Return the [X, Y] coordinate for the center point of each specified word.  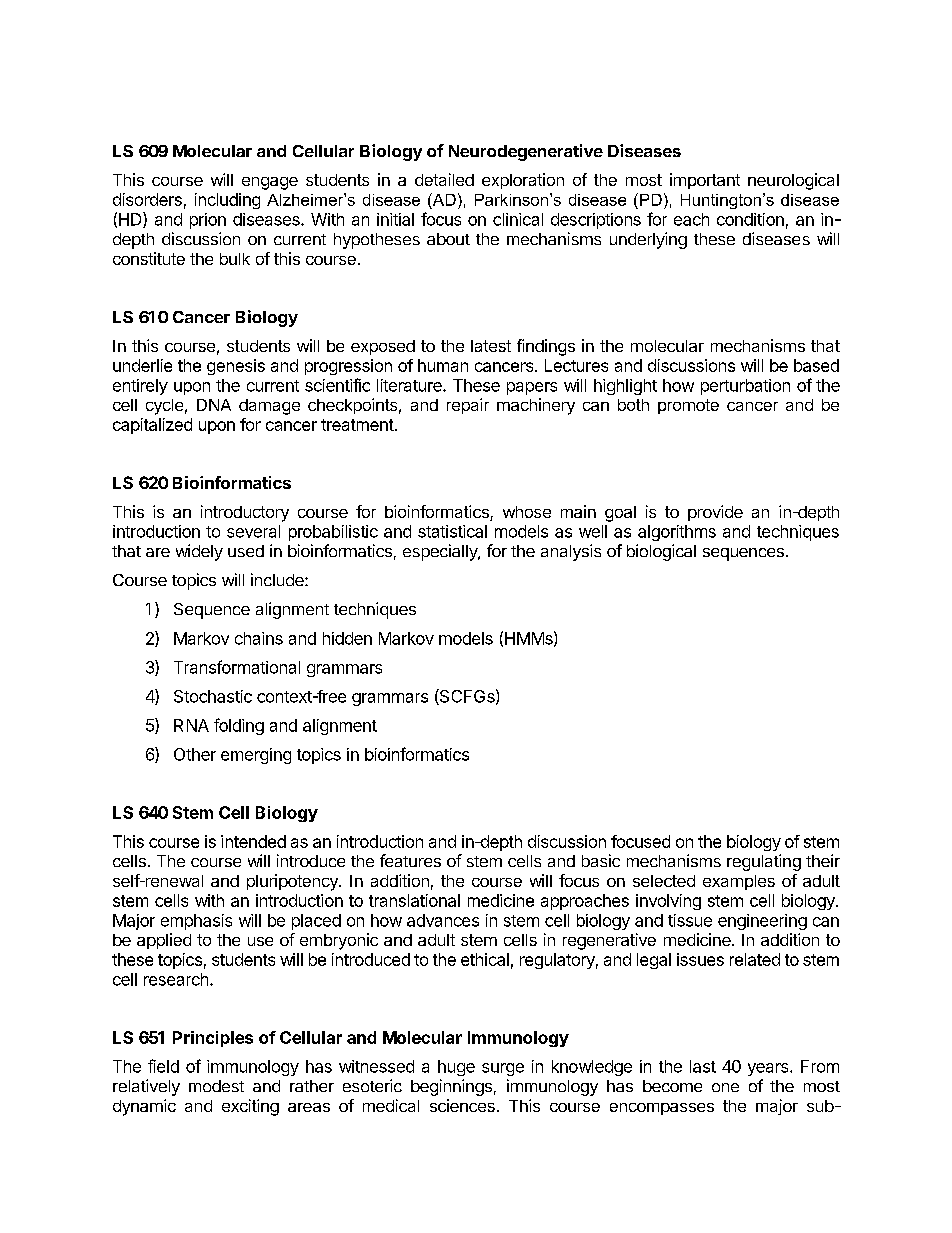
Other [195, 754]
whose [527, 512]
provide [715, 513]
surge [503, 1069]
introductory [245, 513]
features [410, 860]
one [725, 1087]
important [705, 181]
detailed [444, 179]
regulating [764, 862]
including [227, 201]
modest [216, 1086]
